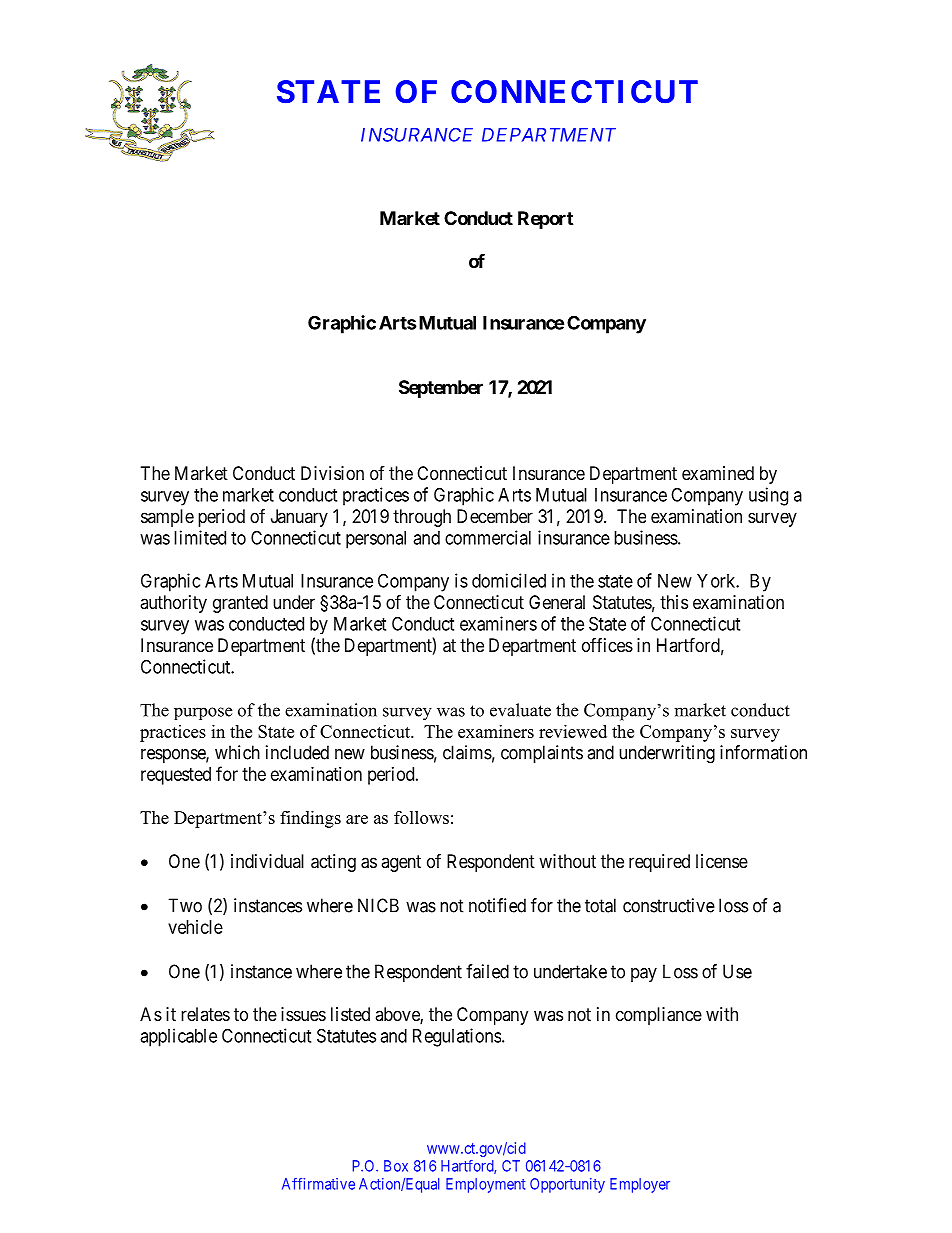 Image resolution: width=952 pixels, height=1233 pixels. I want to click on commercial, so click(488, 537).
